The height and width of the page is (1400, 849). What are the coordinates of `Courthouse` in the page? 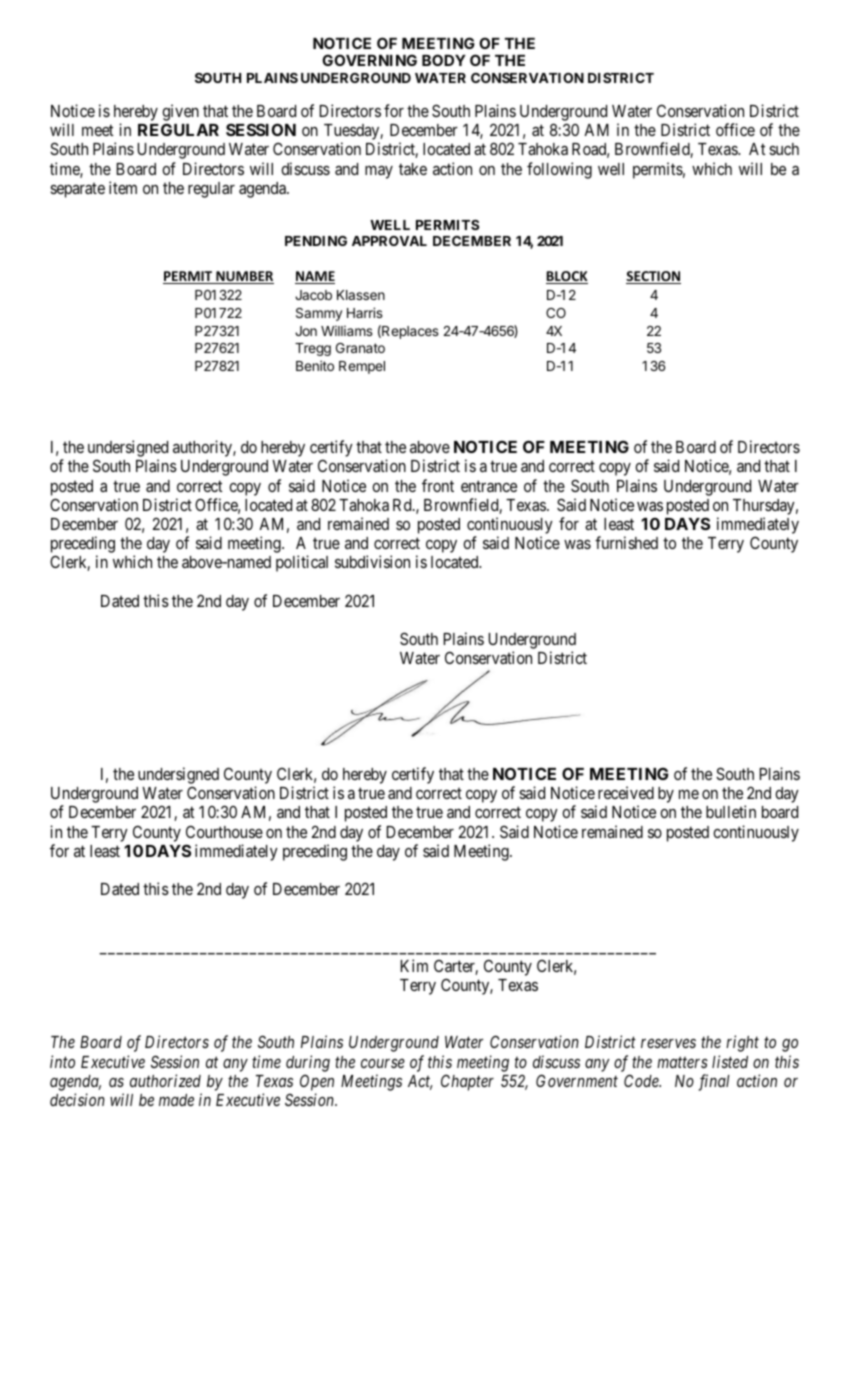 It's located at (224, 831).
